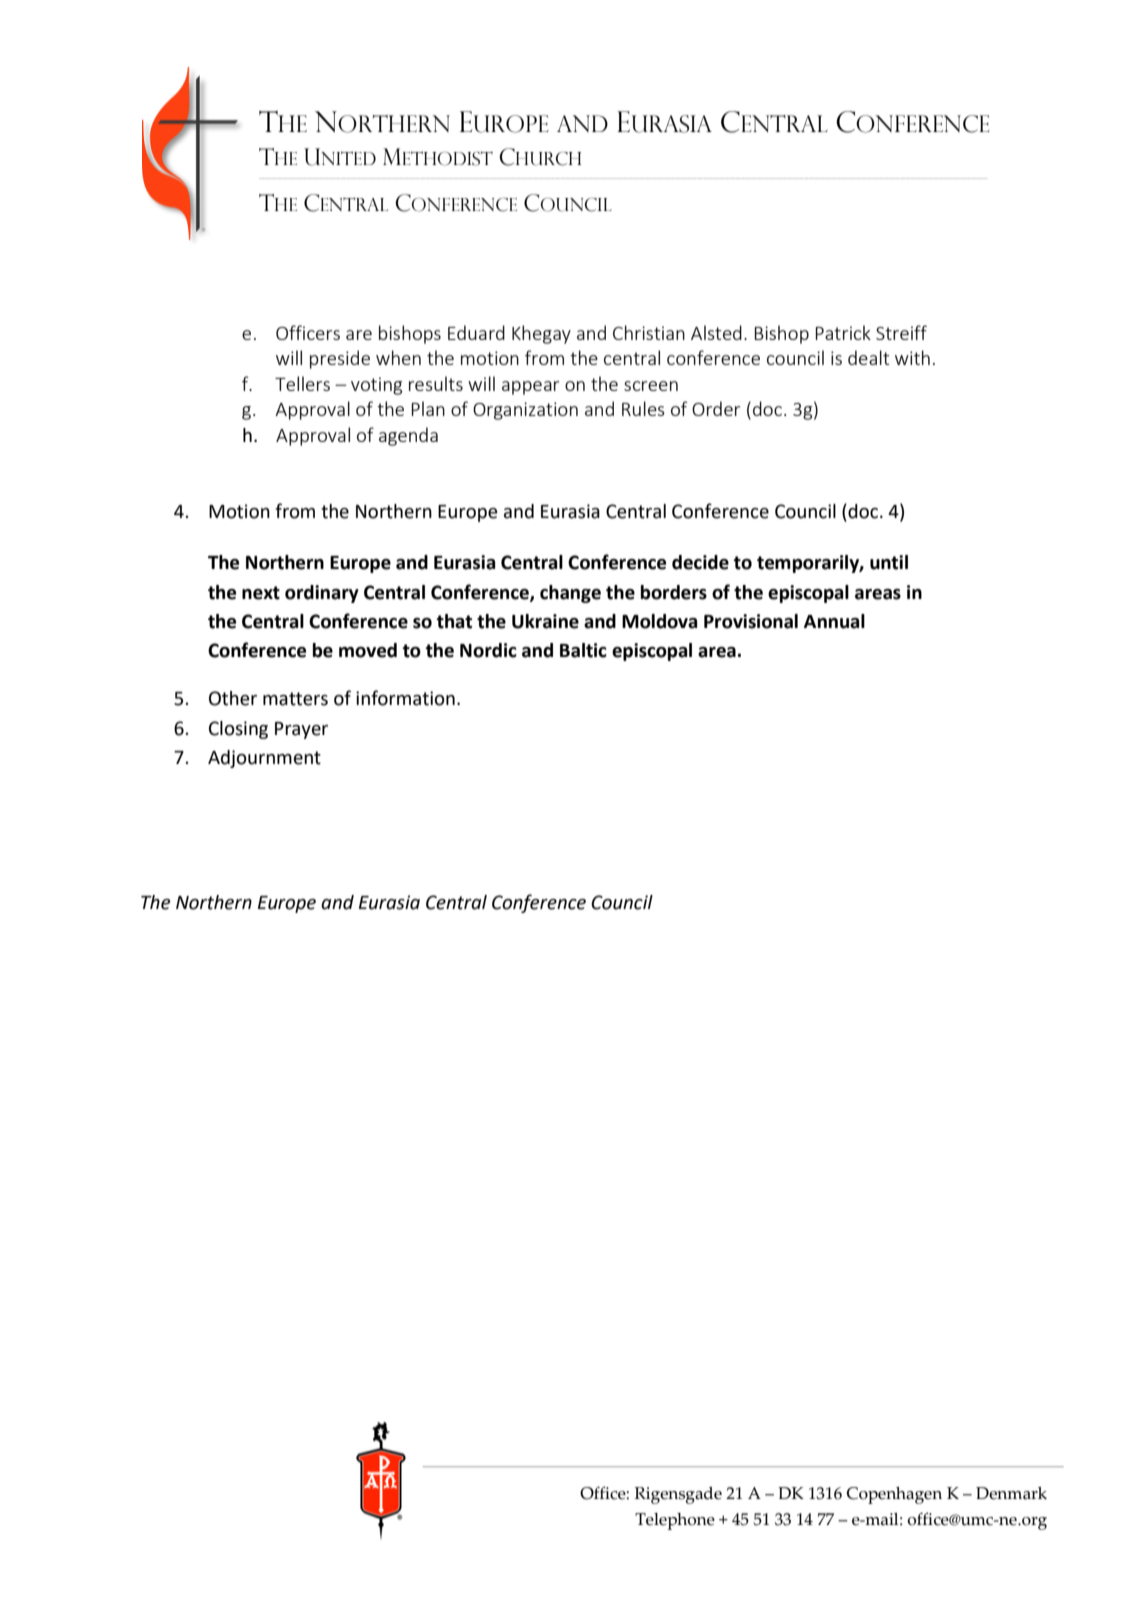 The image size is (1129, 1597). What do you see at coordinates (675, 1521) in the document?
I see `Telephone` at bounding box center [675, 1521].
